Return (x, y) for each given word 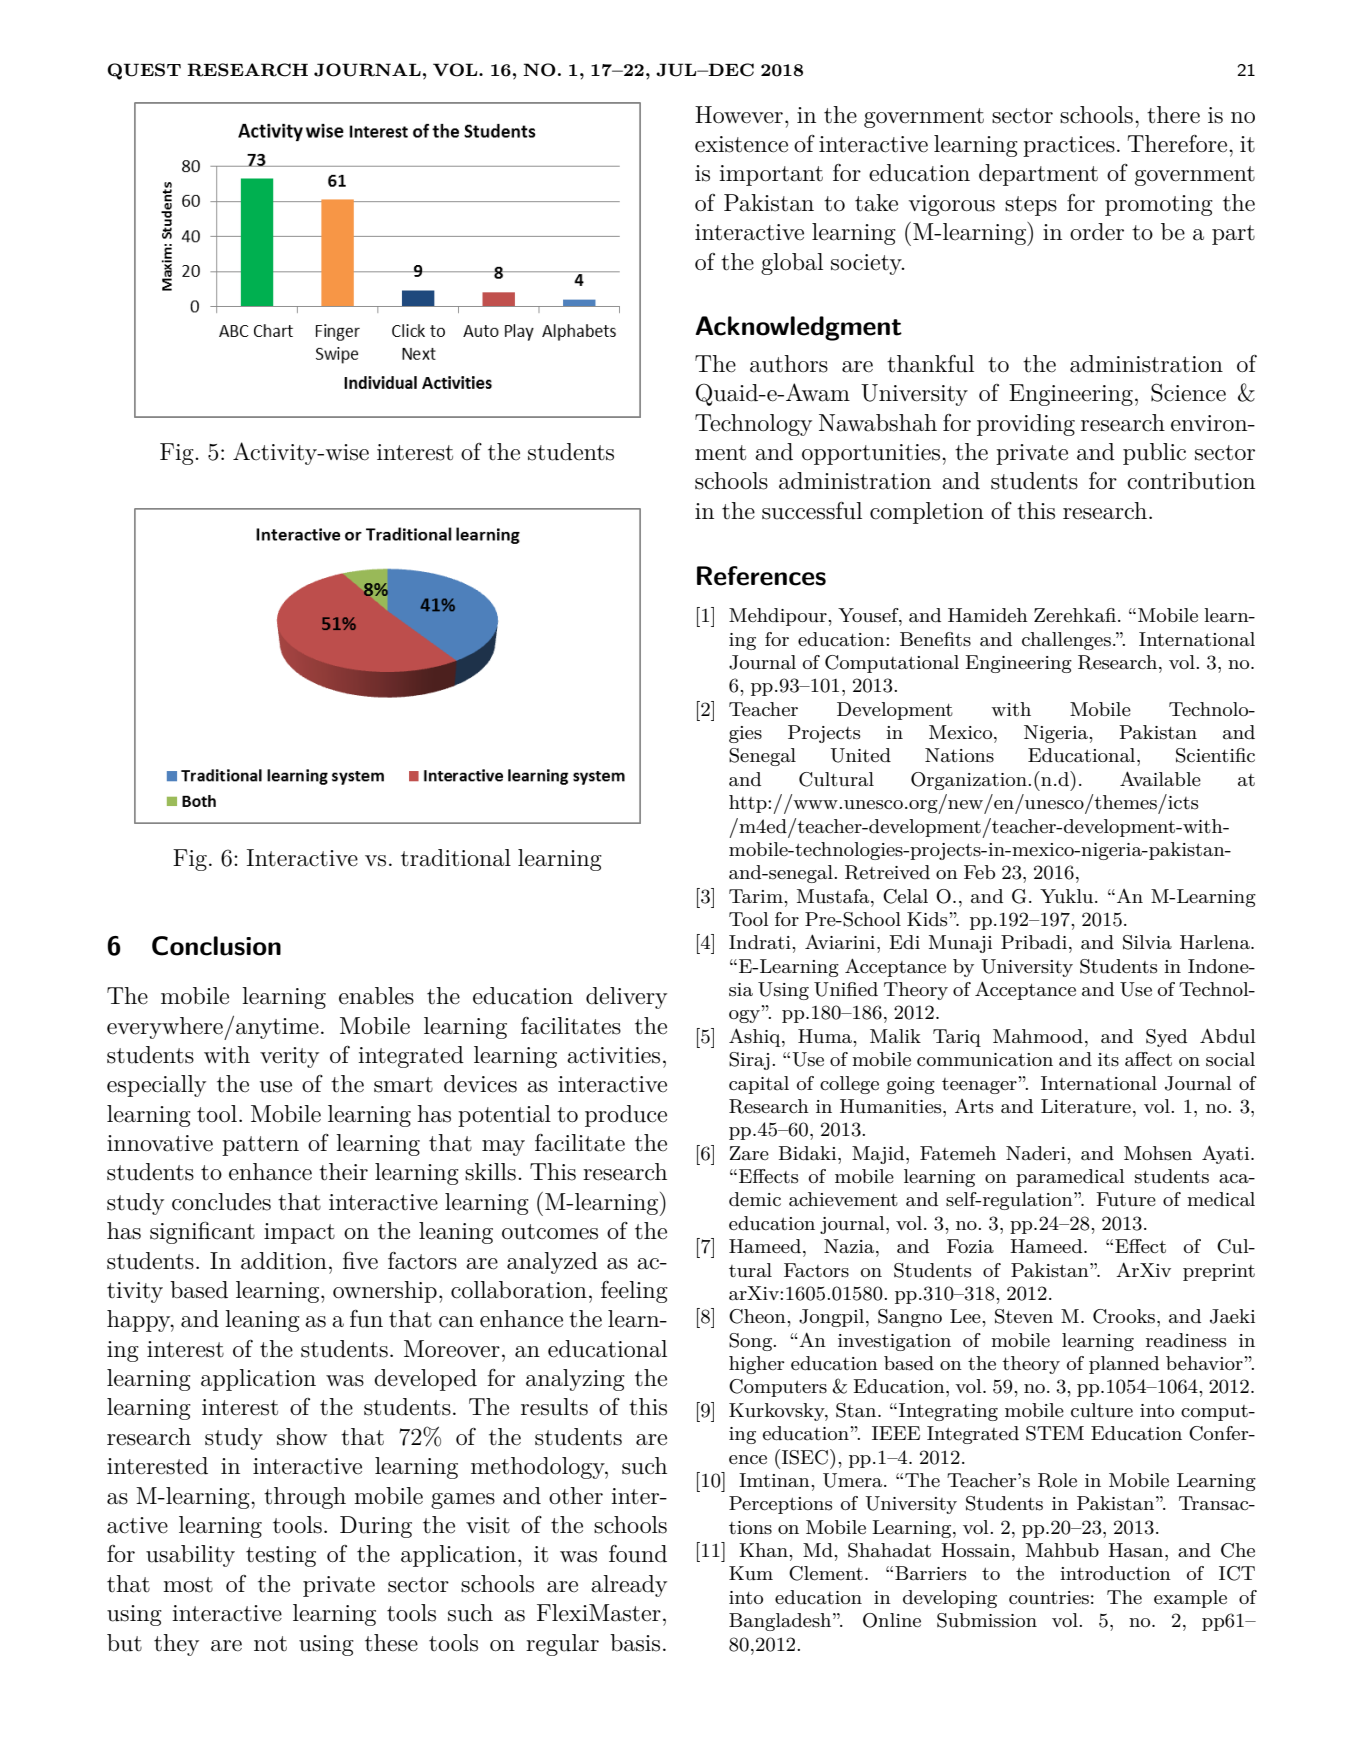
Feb (979, 872)
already (629, 1586)
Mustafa (834, 896)
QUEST (144, 71)
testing (281, 1556)
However (739, 115)
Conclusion (216, 946)
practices (1069, 146)
